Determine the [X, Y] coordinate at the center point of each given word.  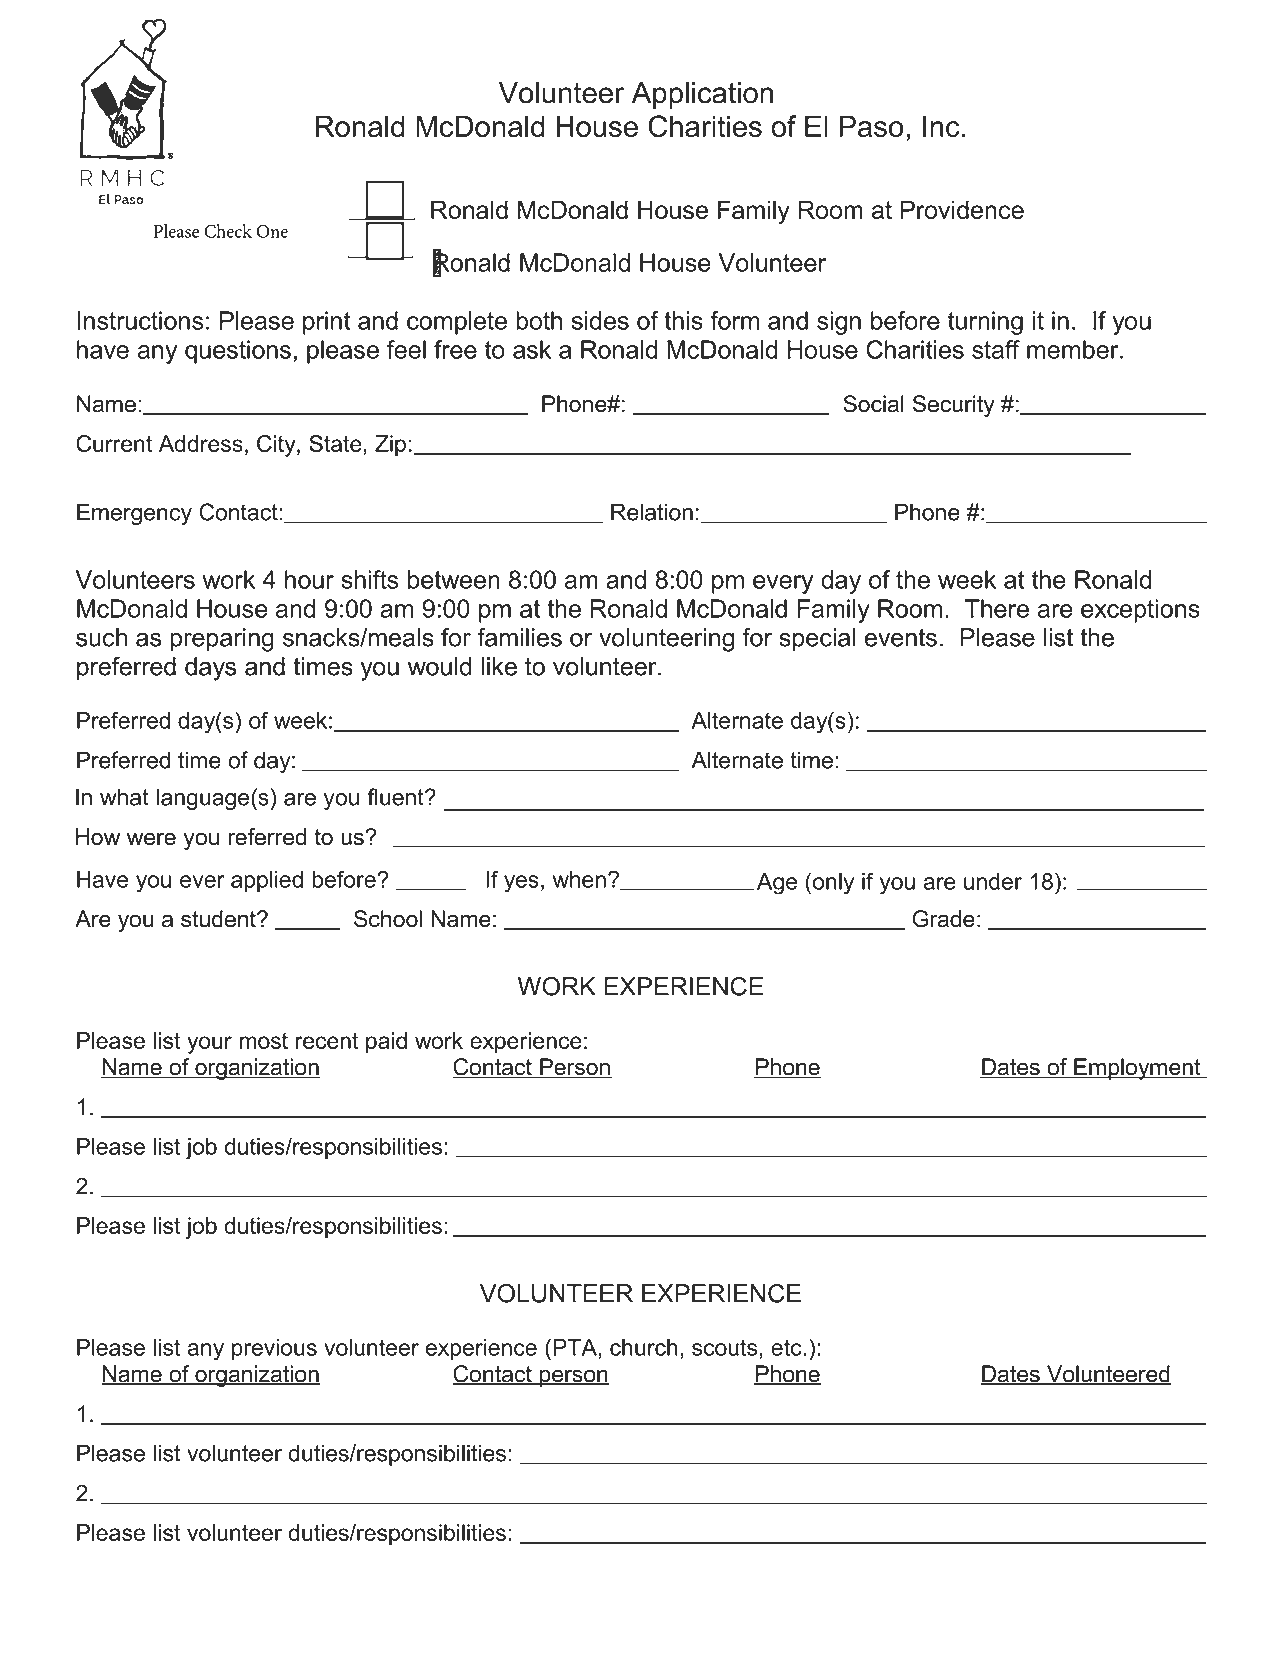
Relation [652, 512]
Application [702, 95]
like [499, 666]
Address [201, 443]
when [579, 879]
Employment [1137, 1069]
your [209, 1045]
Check [228, 231]
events [901, 638]
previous [274, 1349]
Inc [941, 126]
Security [954, 406]
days [210, 669]
